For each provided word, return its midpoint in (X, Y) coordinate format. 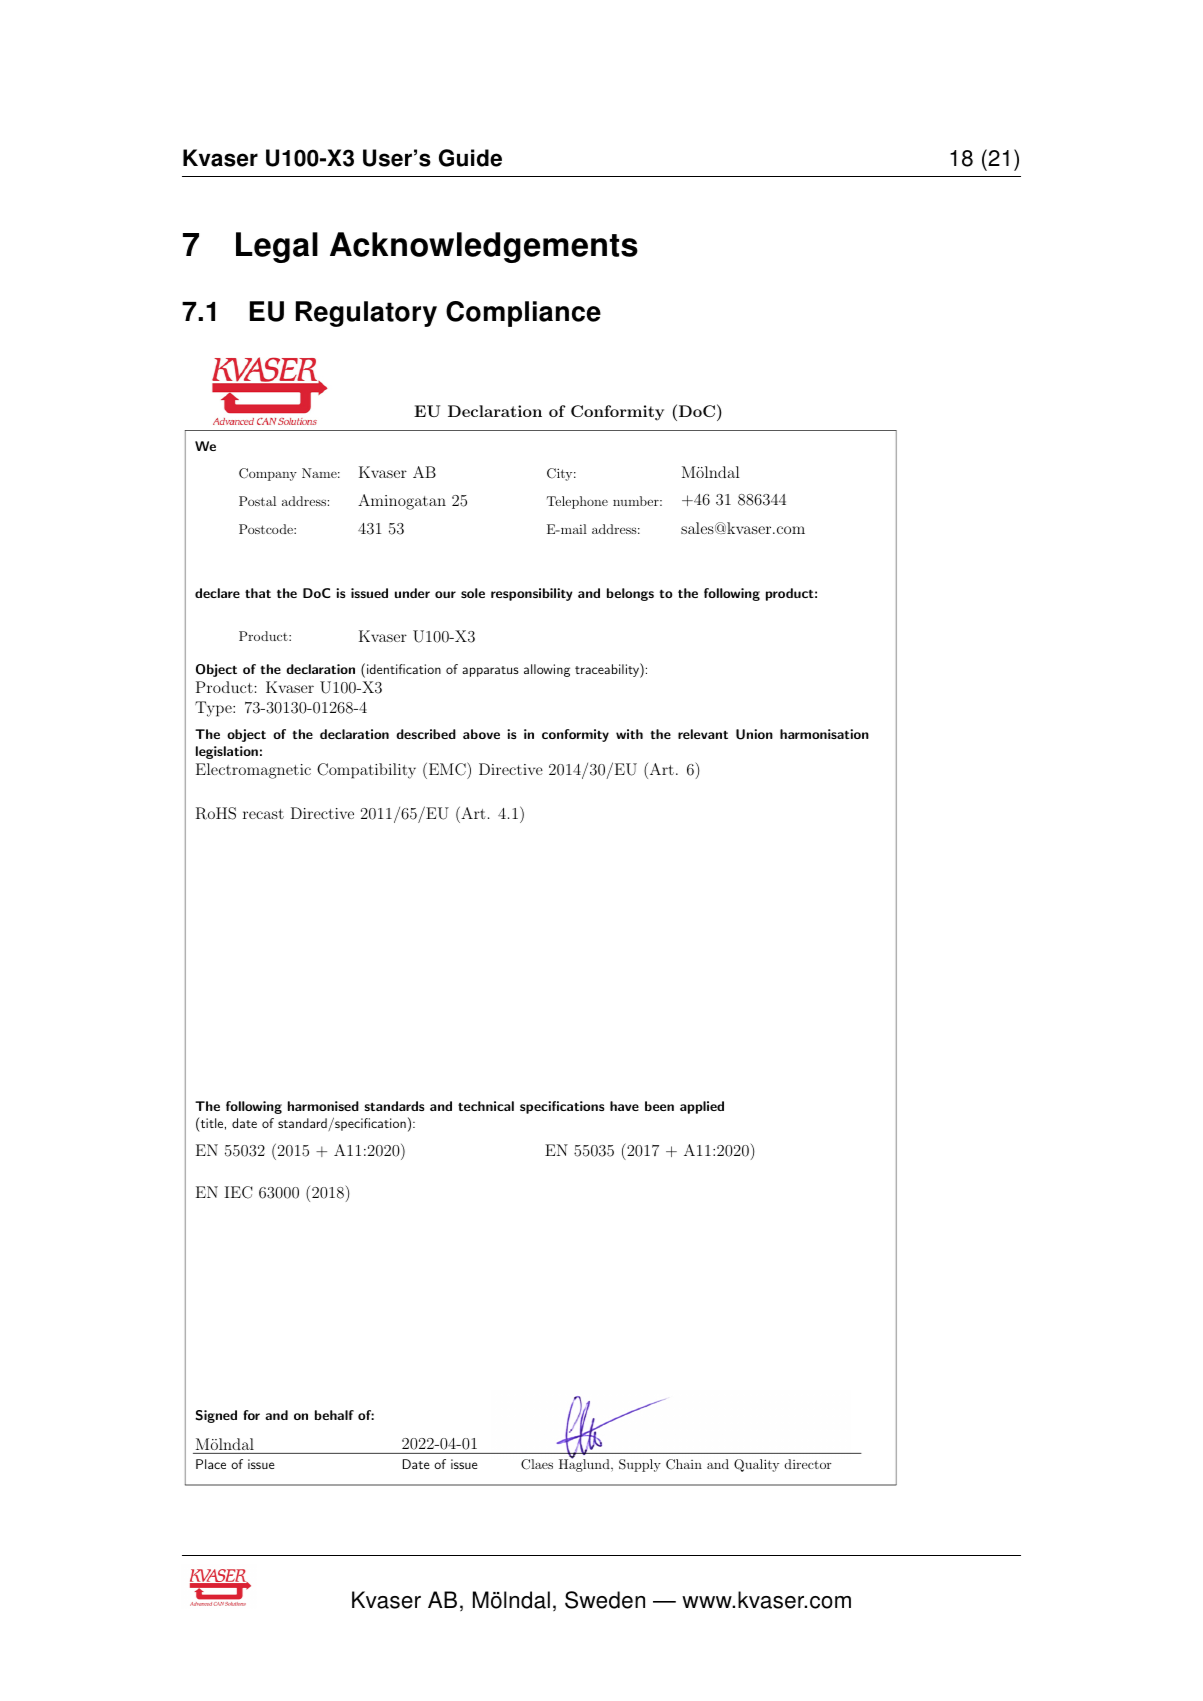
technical (486, 1106)
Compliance (523, 314)
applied (702, 1107)
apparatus (490, 671)
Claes (537, 1464)
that (258, 593)
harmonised (323, 1106)
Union (754, 734)
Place (211, 1464)
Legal (277, 247)
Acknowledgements (484, 247)
